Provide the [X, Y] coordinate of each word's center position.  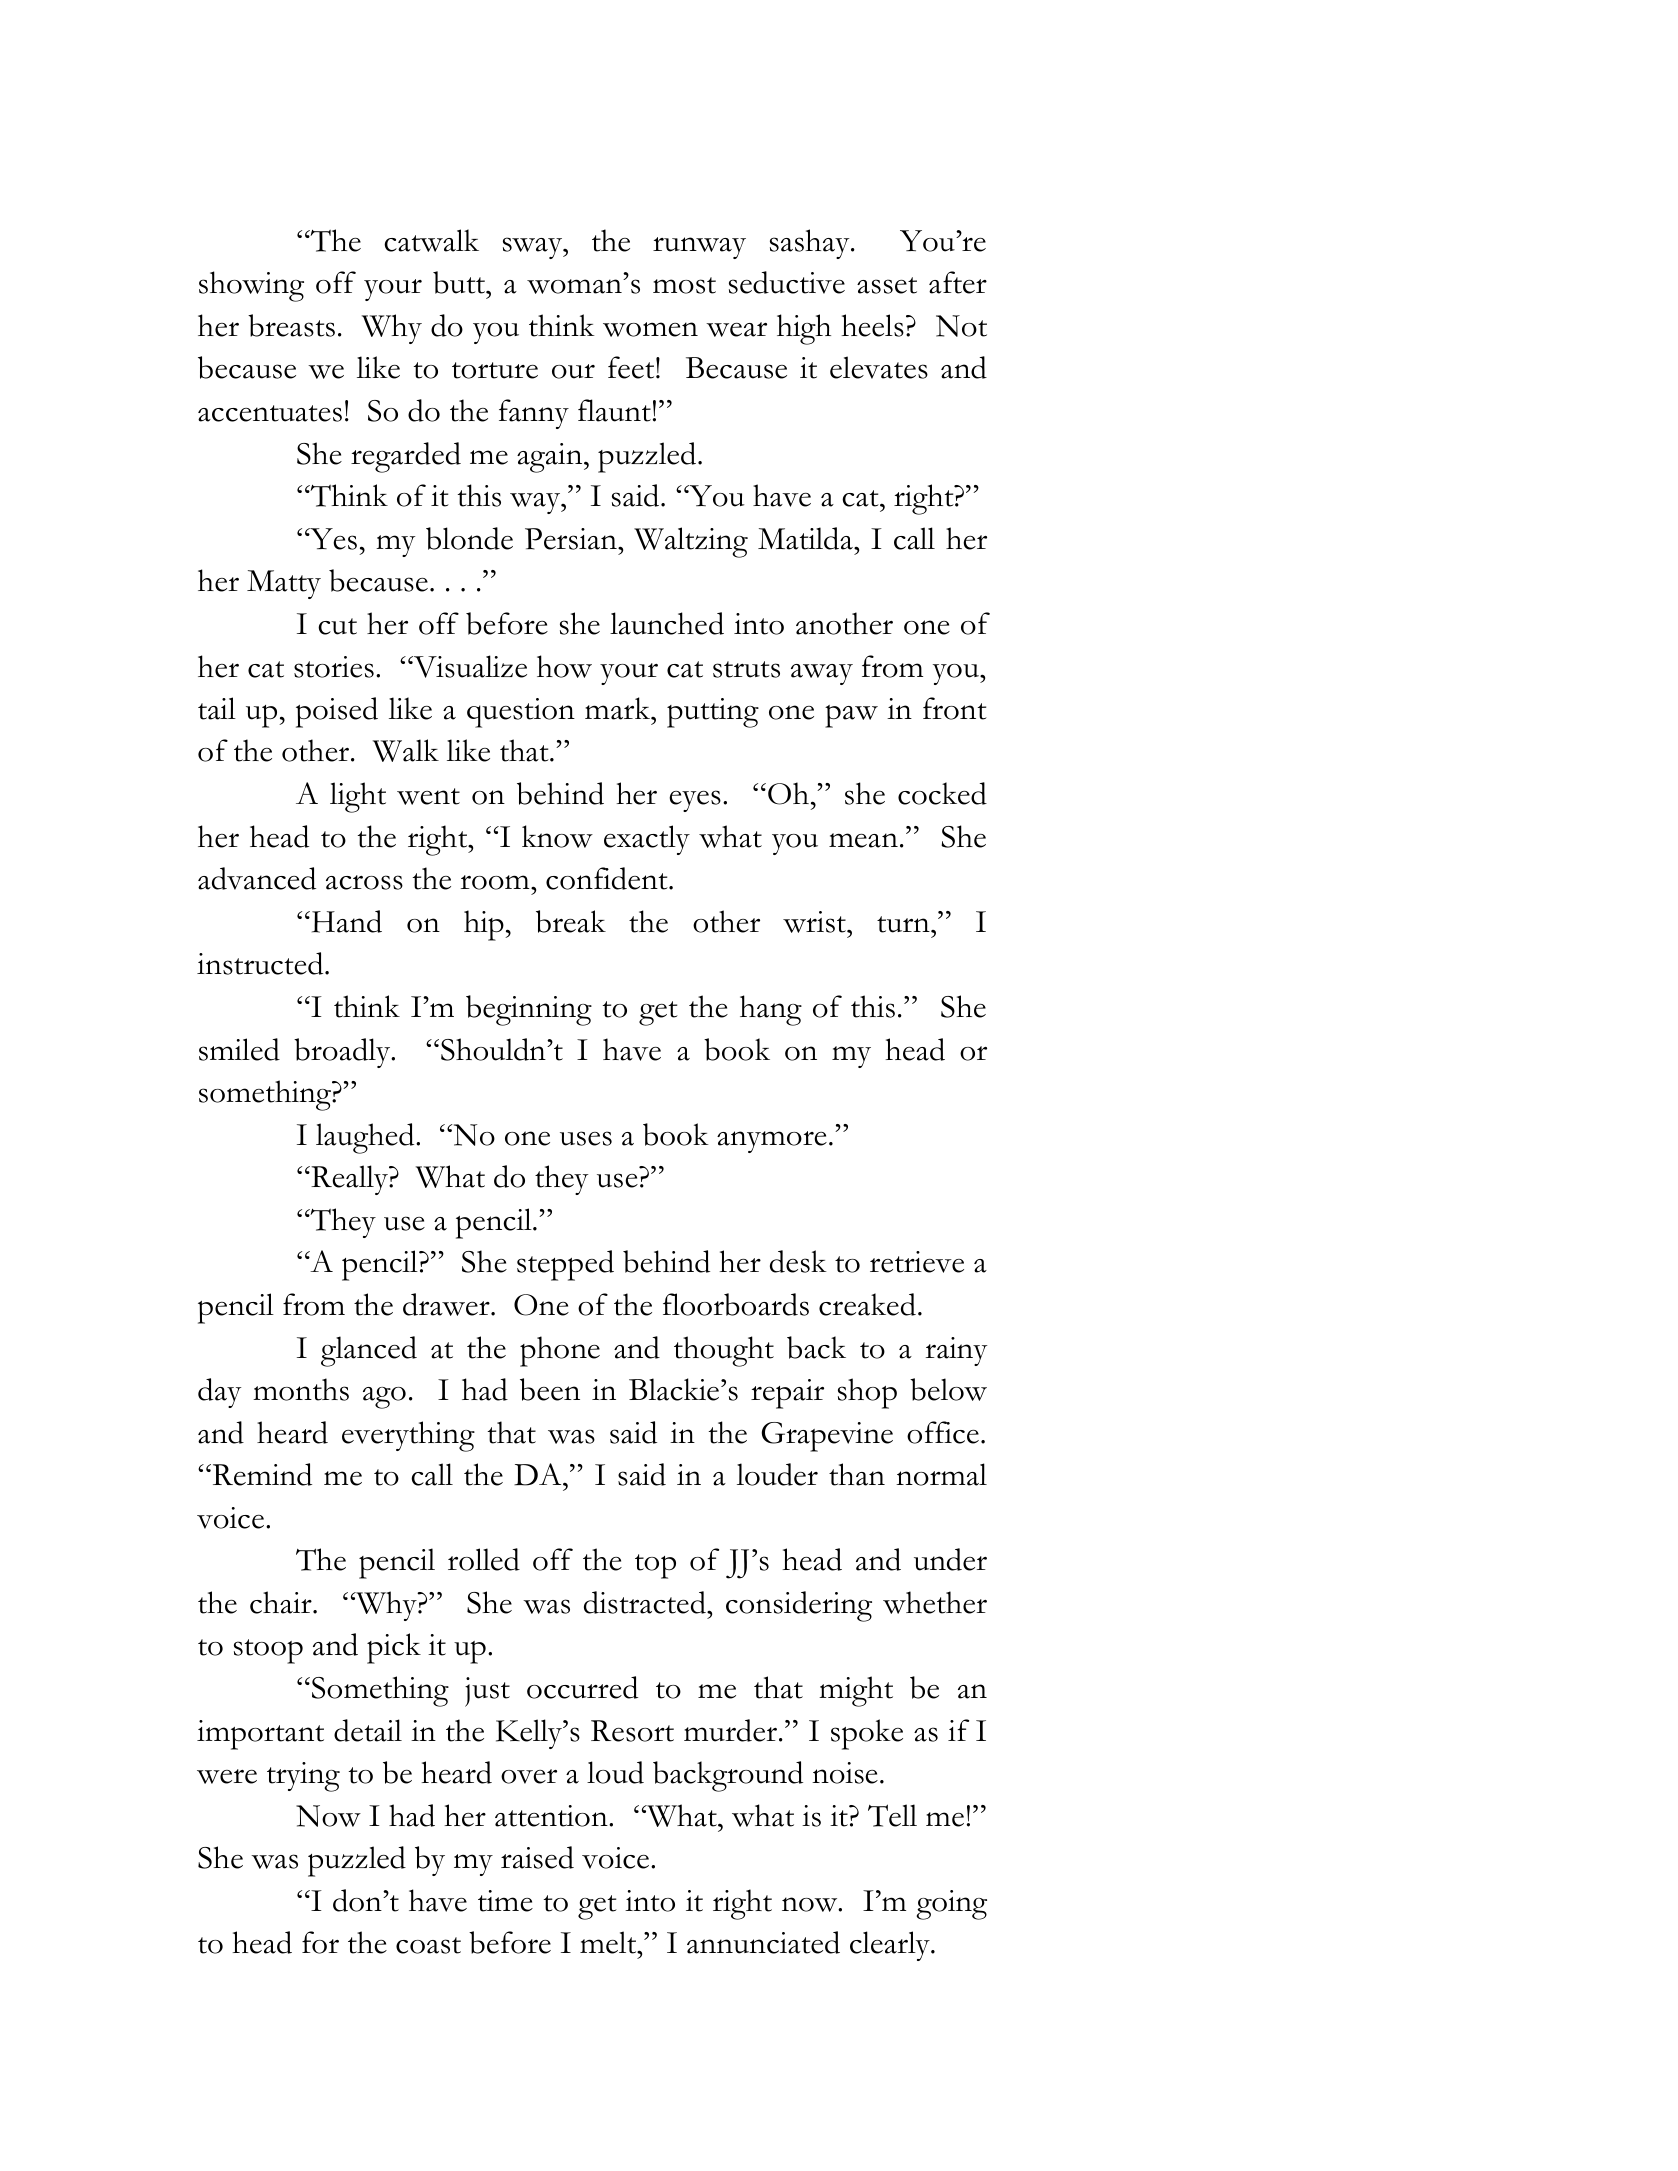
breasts [291, 325]
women [650, 329]
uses [586, 1138]
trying [303, 1777]
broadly [343, 1053]
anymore [772, 1142]
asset [887, 285]
